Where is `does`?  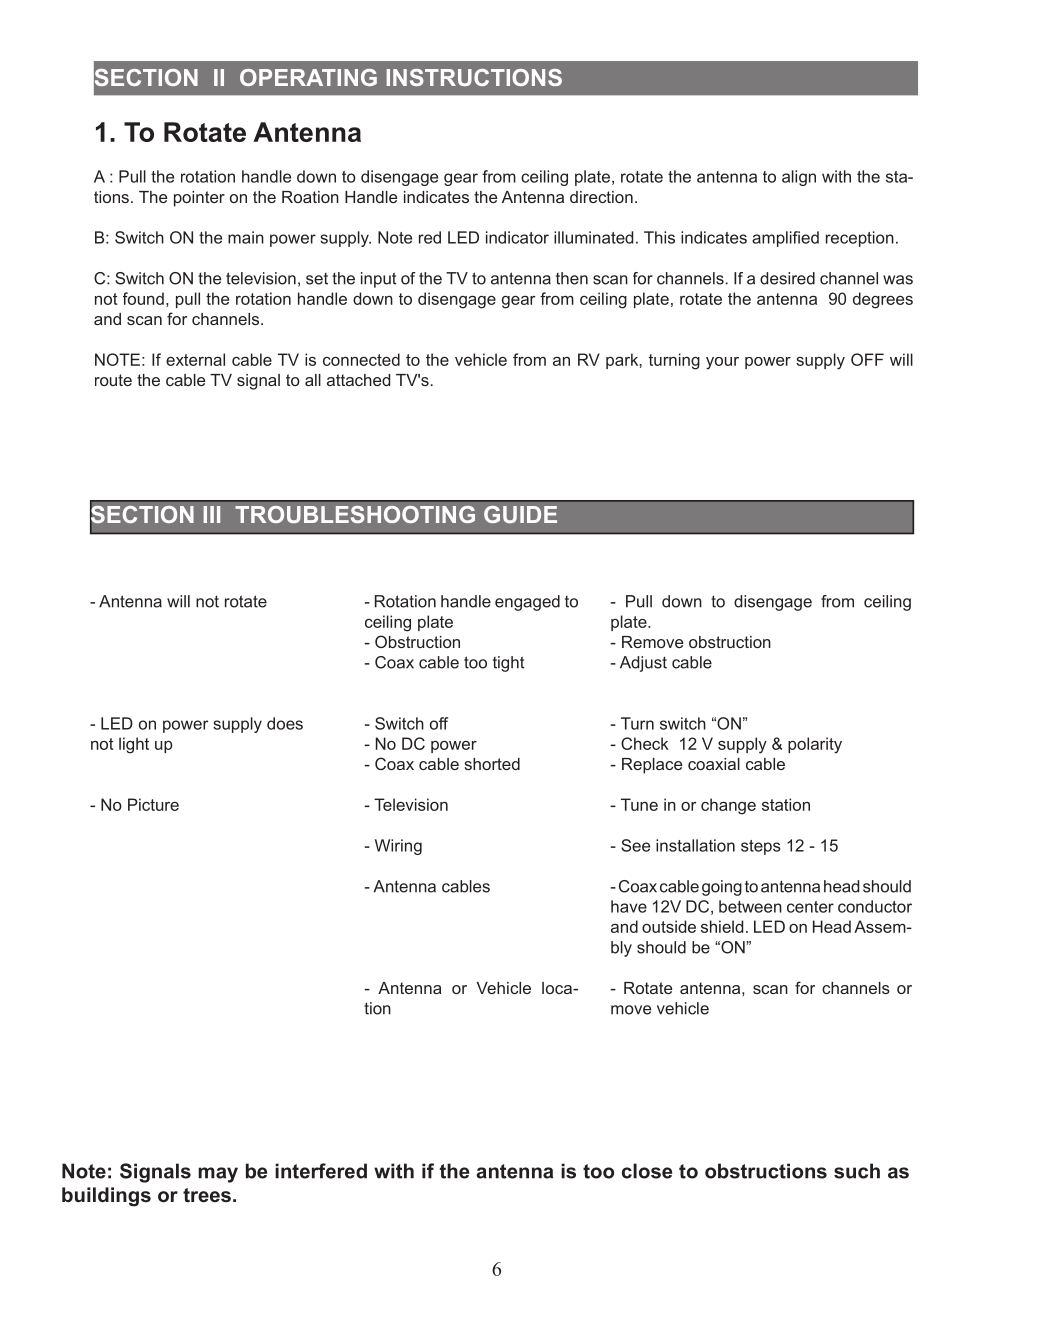
does is located at coordinates (285, 723).
